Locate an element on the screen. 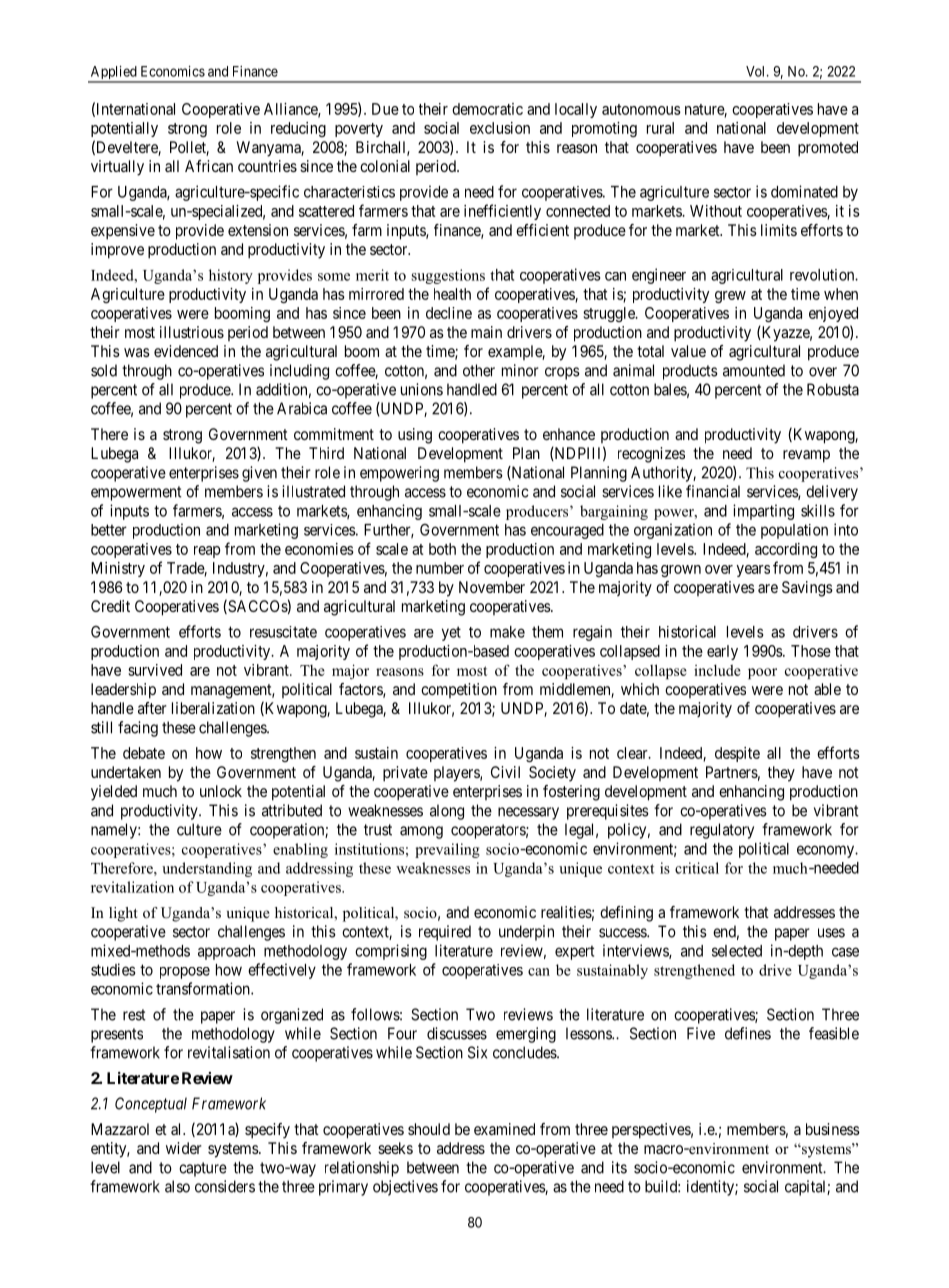  other is located at coordinates (479, 370).
